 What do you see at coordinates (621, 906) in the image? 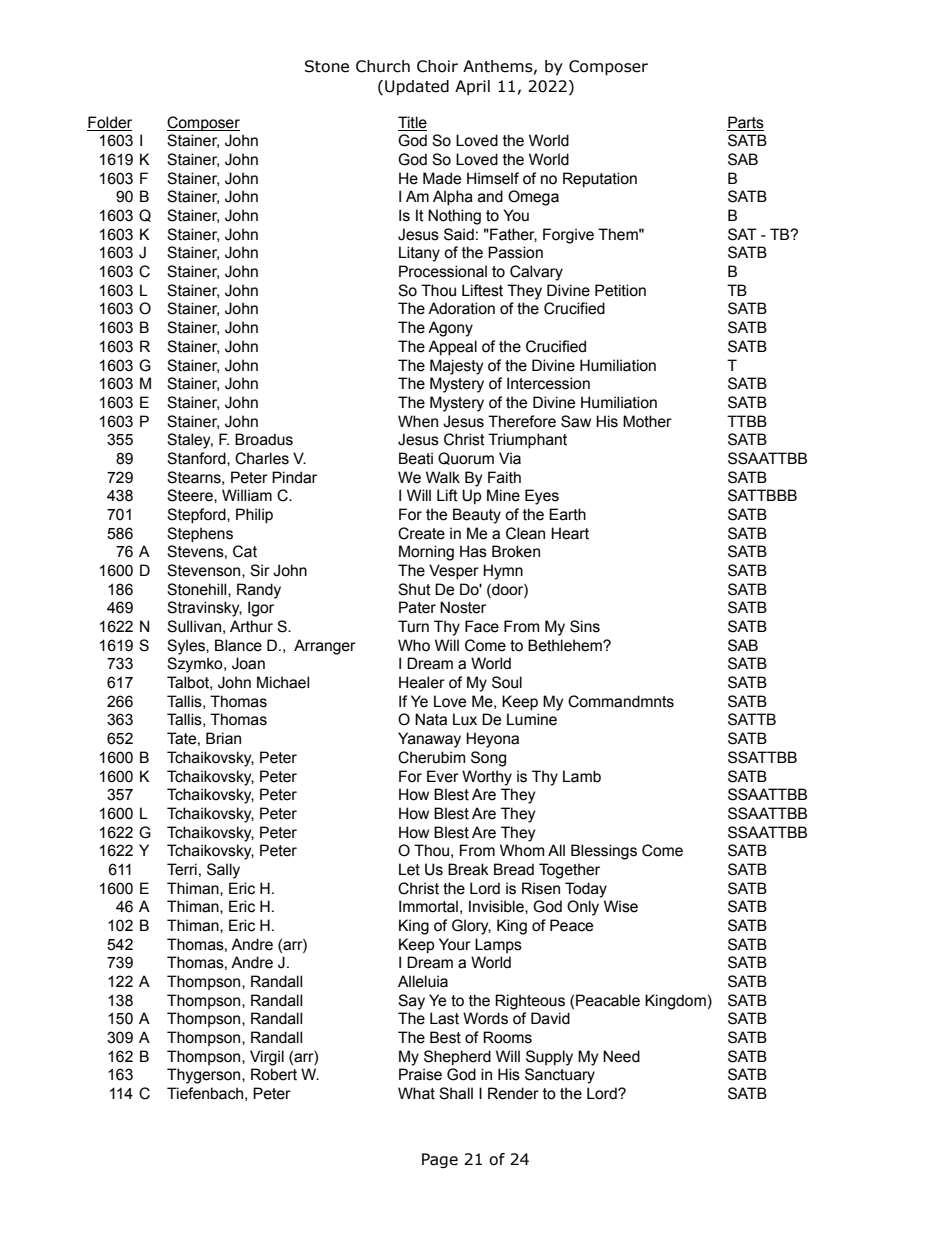
I see `Wise` at bounding box center [621, 906].
